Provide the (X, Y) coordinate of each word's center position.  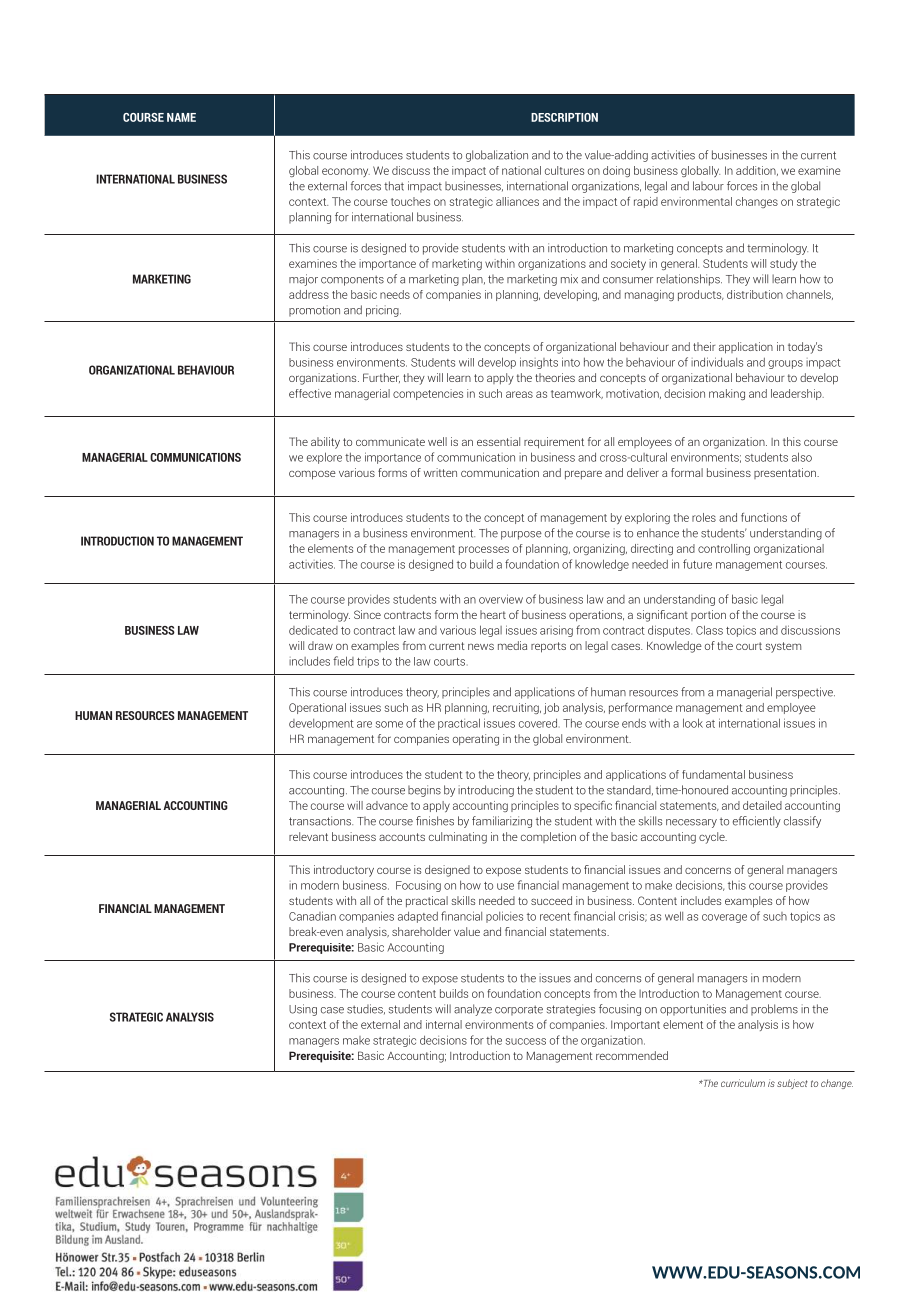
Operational (317, 708)
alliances (517, 201)
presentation (786, 473)
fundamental (713, 774)
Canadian (312, 916)
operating (476, 740)
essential (498, 441)
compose (312, 475)
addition (757, 171)
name (181, 117)
